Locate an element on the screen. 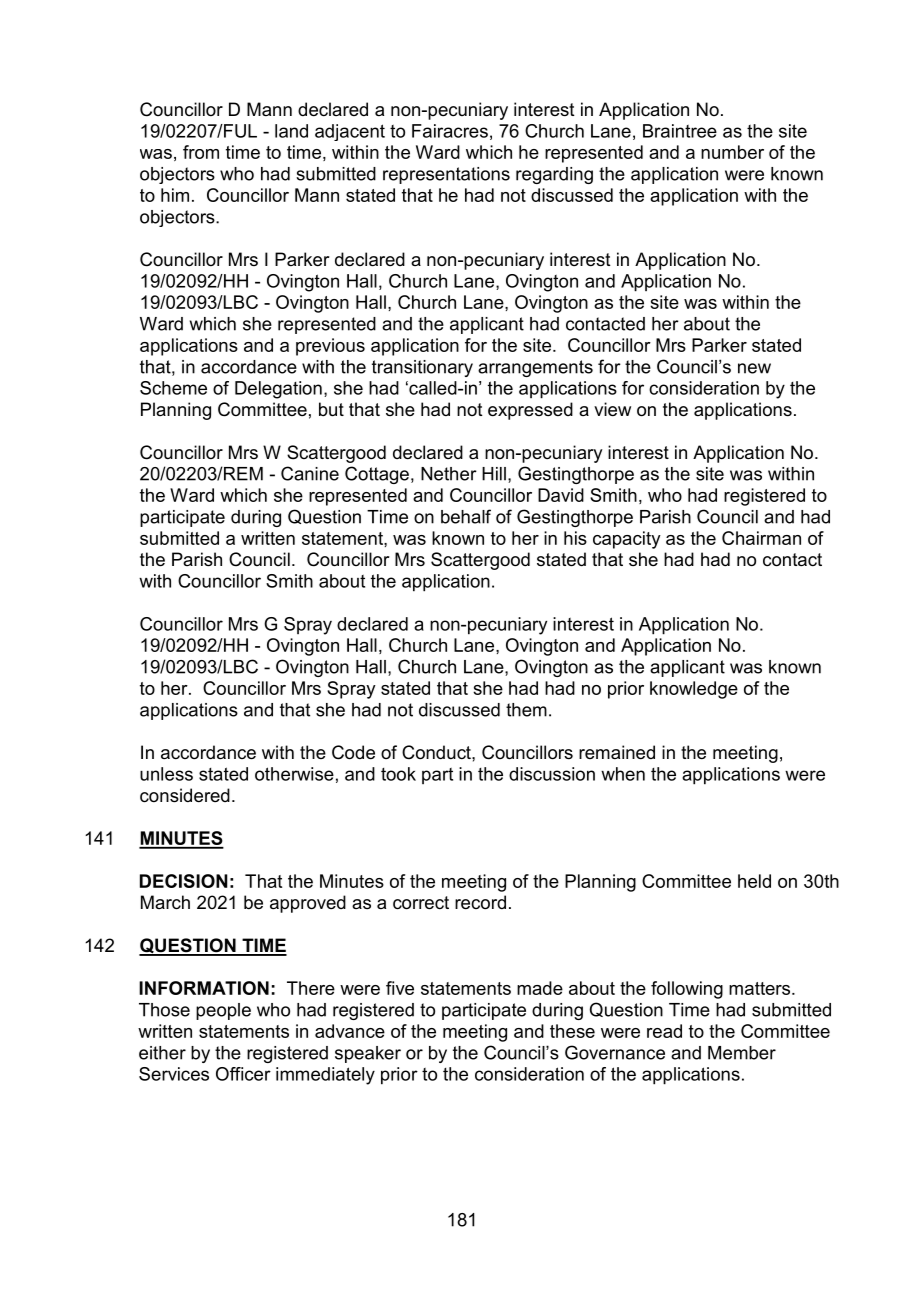 This screenshot has width=924, height=1308. Officer is located at coordinates (243, 1074).
